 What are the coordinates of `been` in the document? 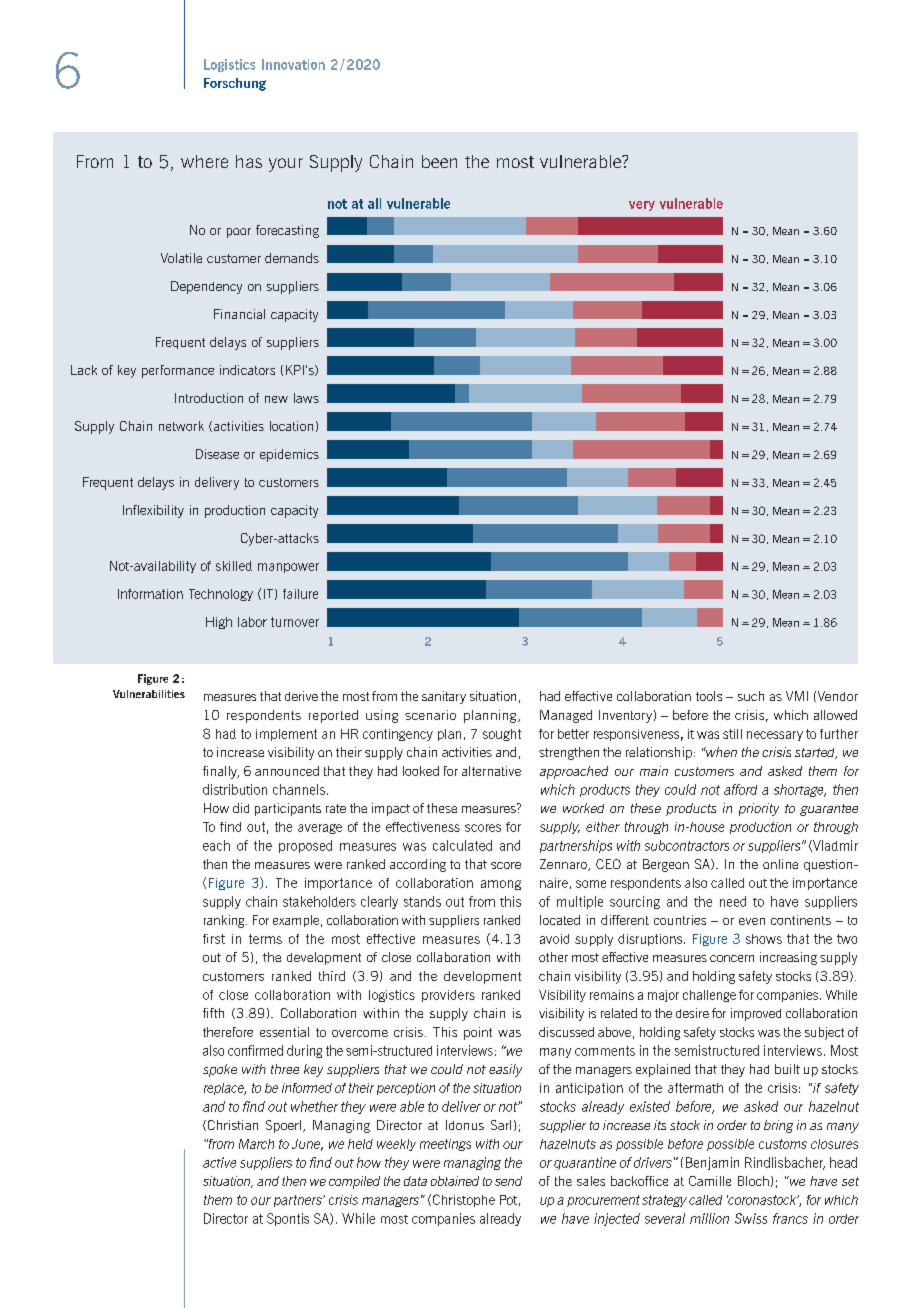 It's located at (439, 161).
